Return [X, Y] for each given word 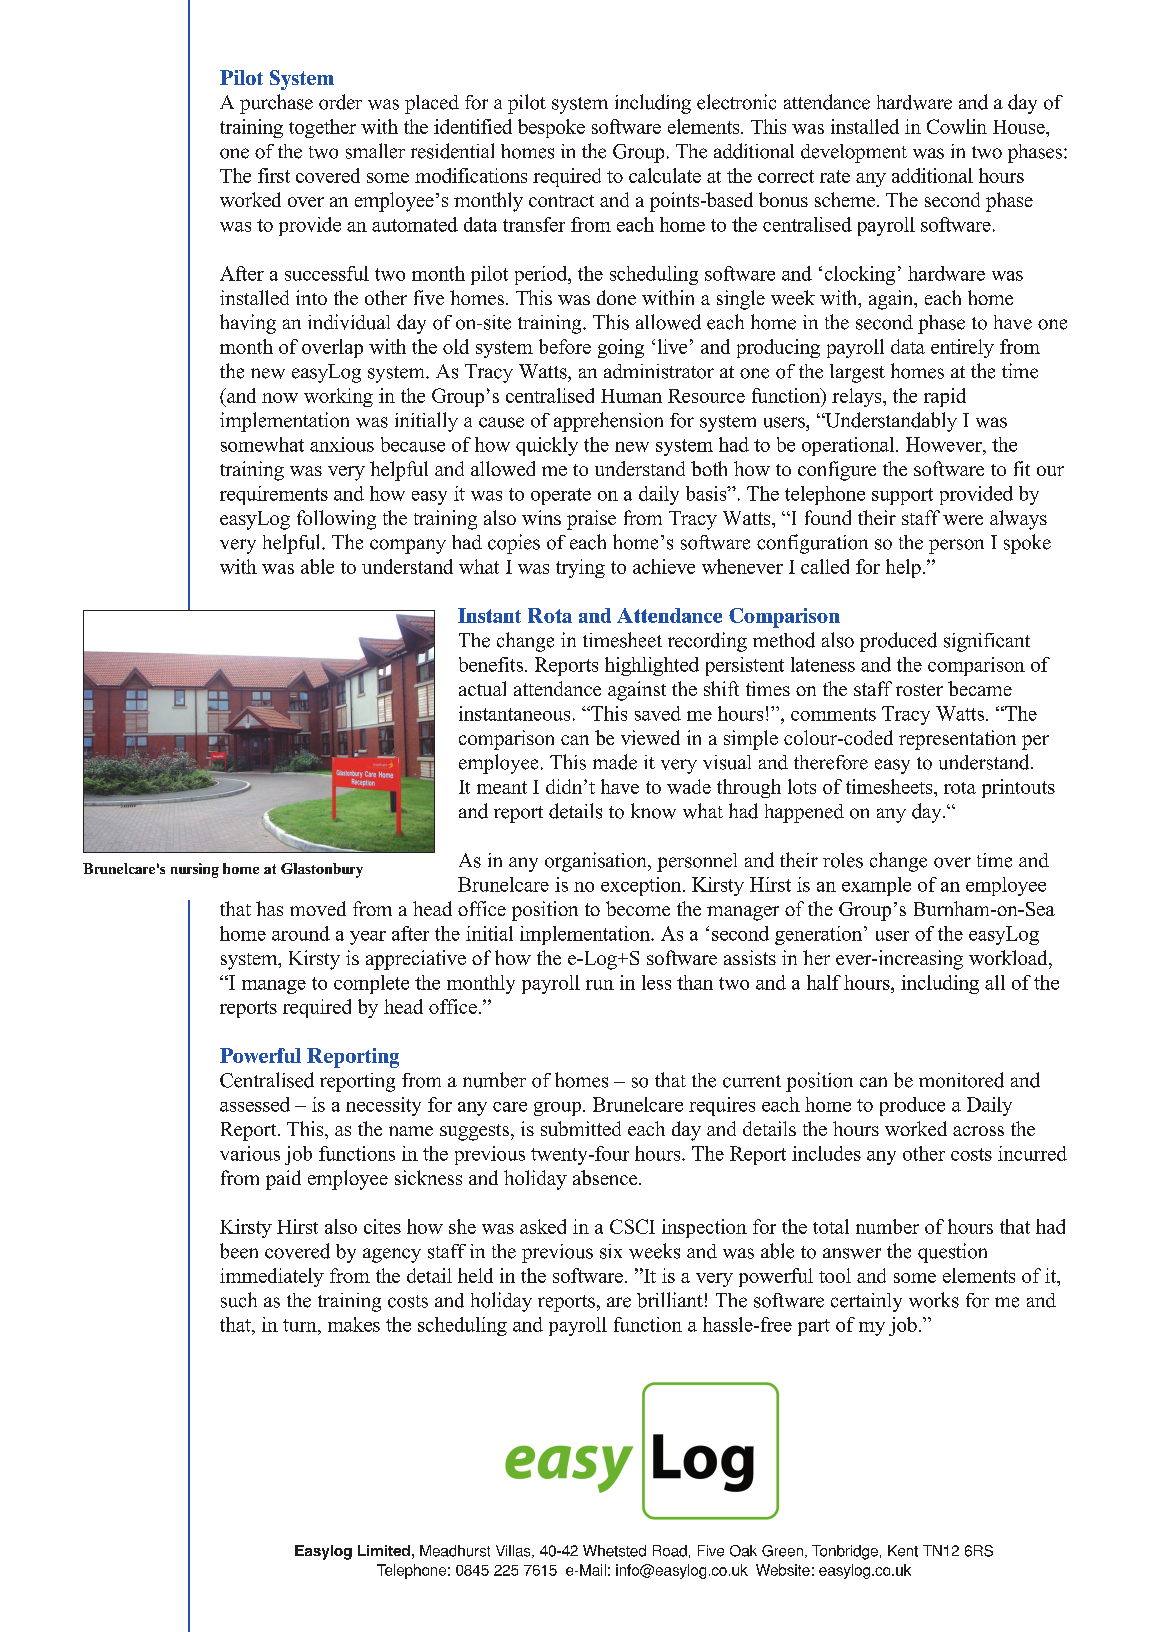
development [854, 153]
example [876, 886]
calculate [665, 175]
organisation [597, 862]
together [322, 128]
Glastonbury [322, 870]
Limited [384, 1550]
